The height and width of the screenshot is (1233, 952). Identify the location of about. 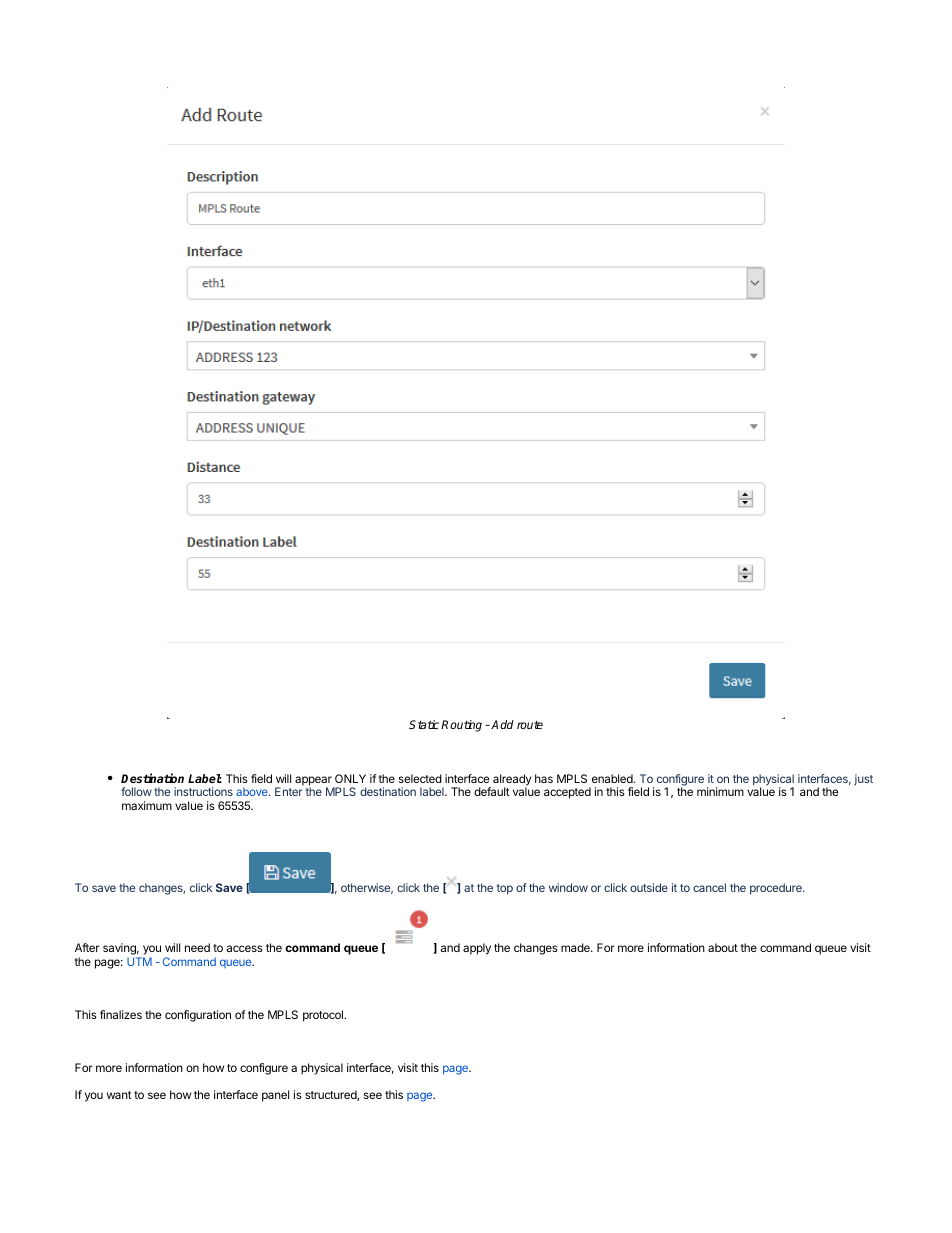
(723, 947).
